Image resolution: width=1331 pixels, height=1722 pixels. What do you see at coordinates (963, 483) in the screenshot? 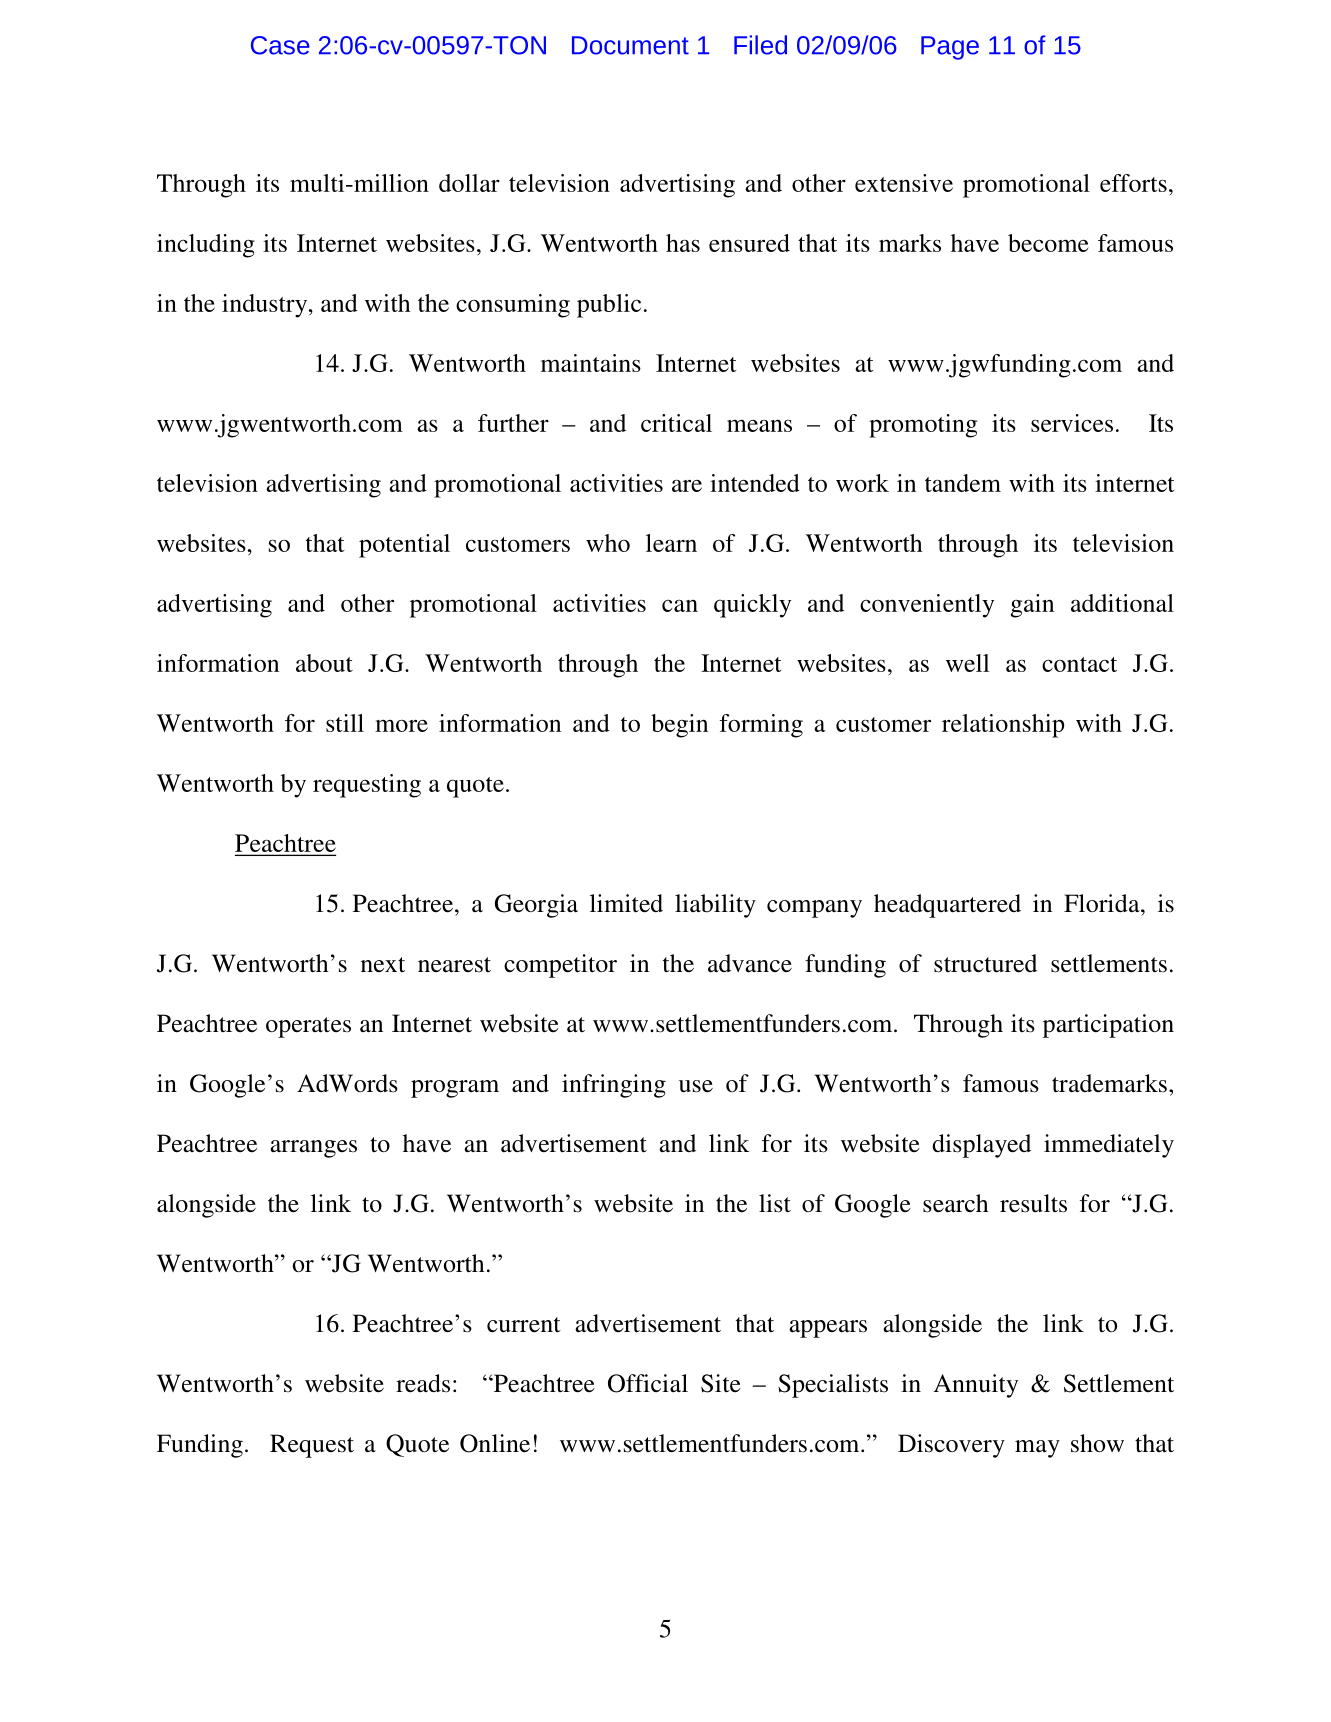
I see `tandem` at bounding box center [963, 483].
